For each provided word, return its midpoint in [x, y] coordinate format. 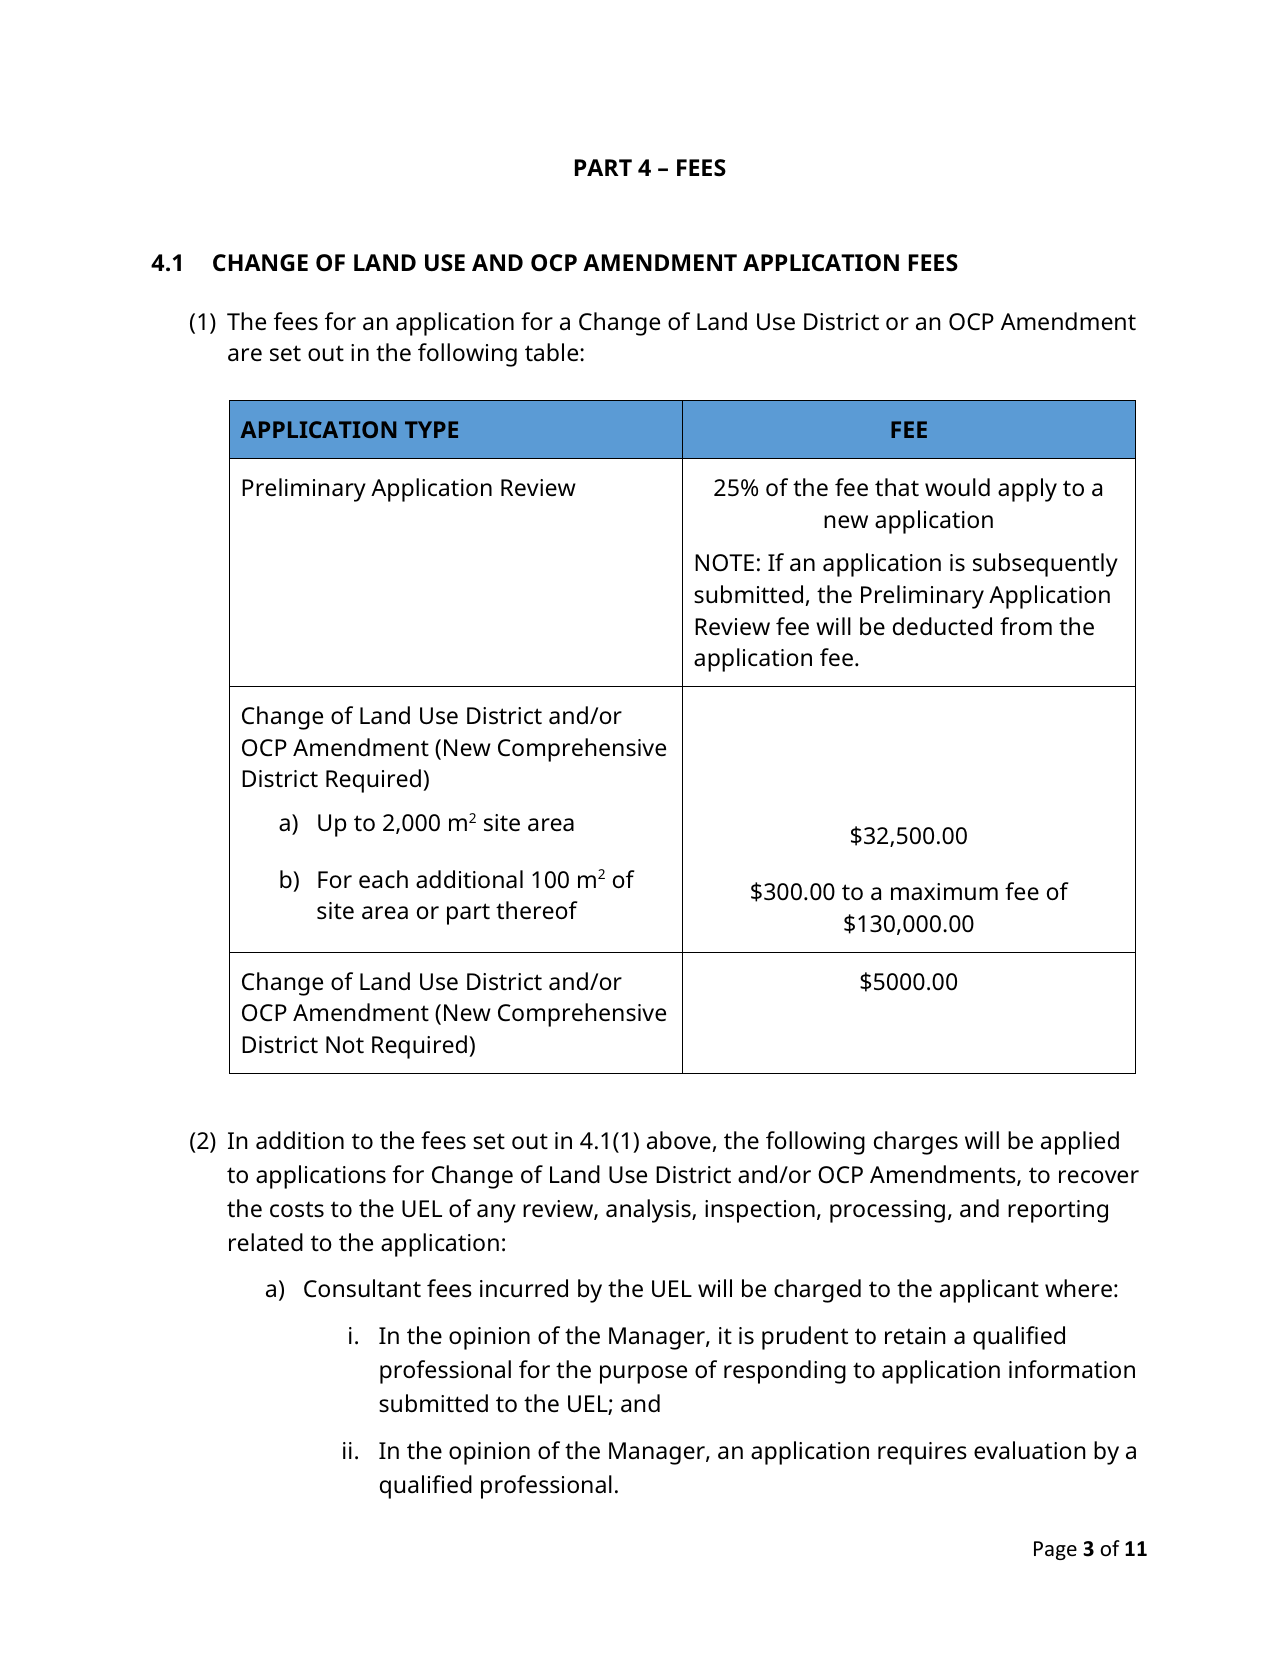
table [553, 352]
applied [1080, 1143]
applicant [989, 1291]
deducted [942, 626]
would [957, 487]
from [1026, 626]
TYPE [431, 429]
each [383, 879]
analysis [649, 1211]
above [679, 1140]
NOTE [724, 563]
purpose [643, 1374]
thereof [537, 910]
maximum [944, 892]
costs [297, 1209]
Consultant [362, 1288]
